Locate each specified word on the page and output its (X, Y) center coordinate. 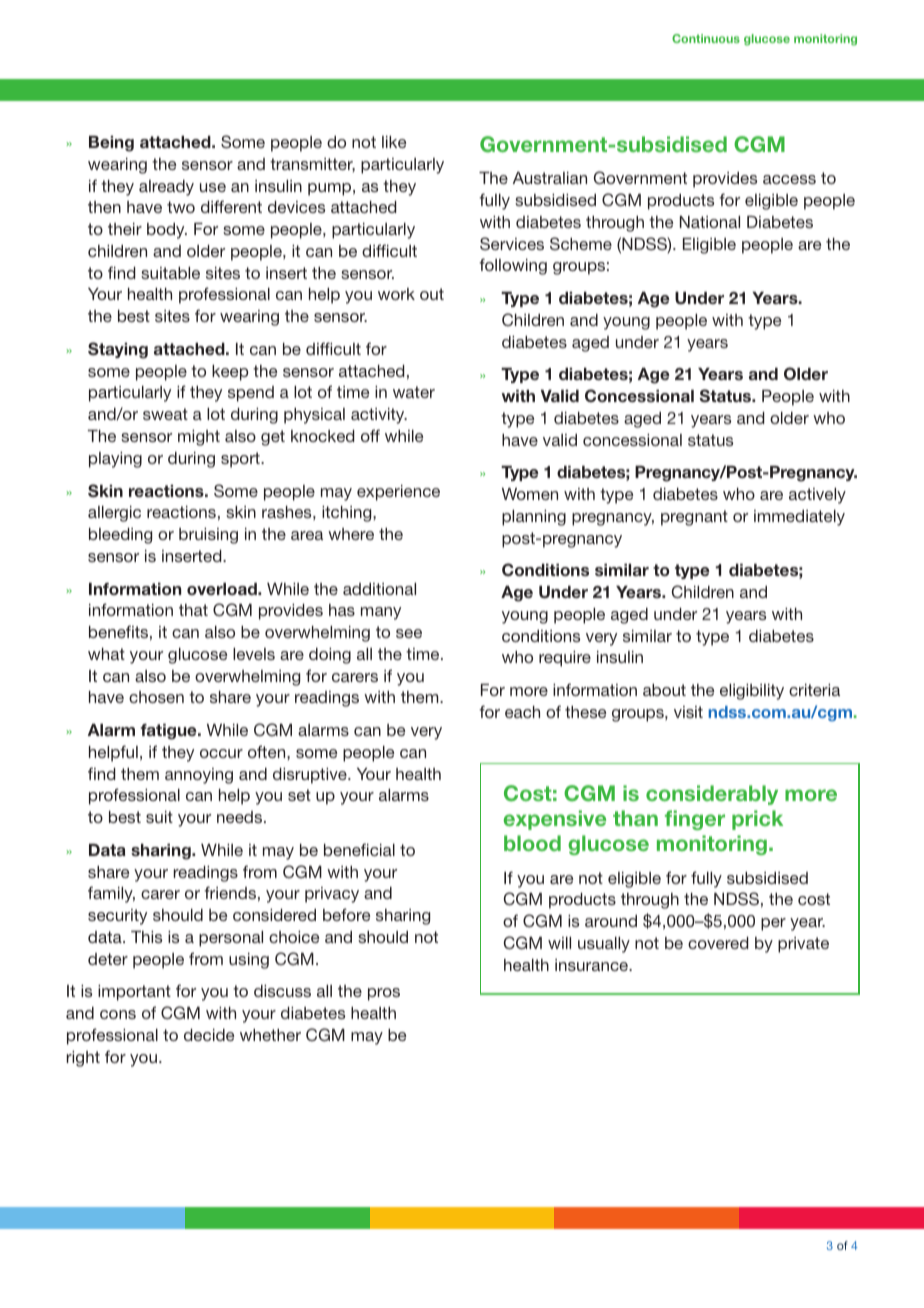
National (710, 222)
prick (757, 820)
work (396, 294)
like (394, 142)
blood (532, 843)
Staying (118, 350)
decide (209, 1035)
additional (379, 589)
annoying (199, 776)
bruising (208, 536)
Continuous (706, 38)
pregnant (694, 518)
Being (111, 144)
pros (384, 994)
